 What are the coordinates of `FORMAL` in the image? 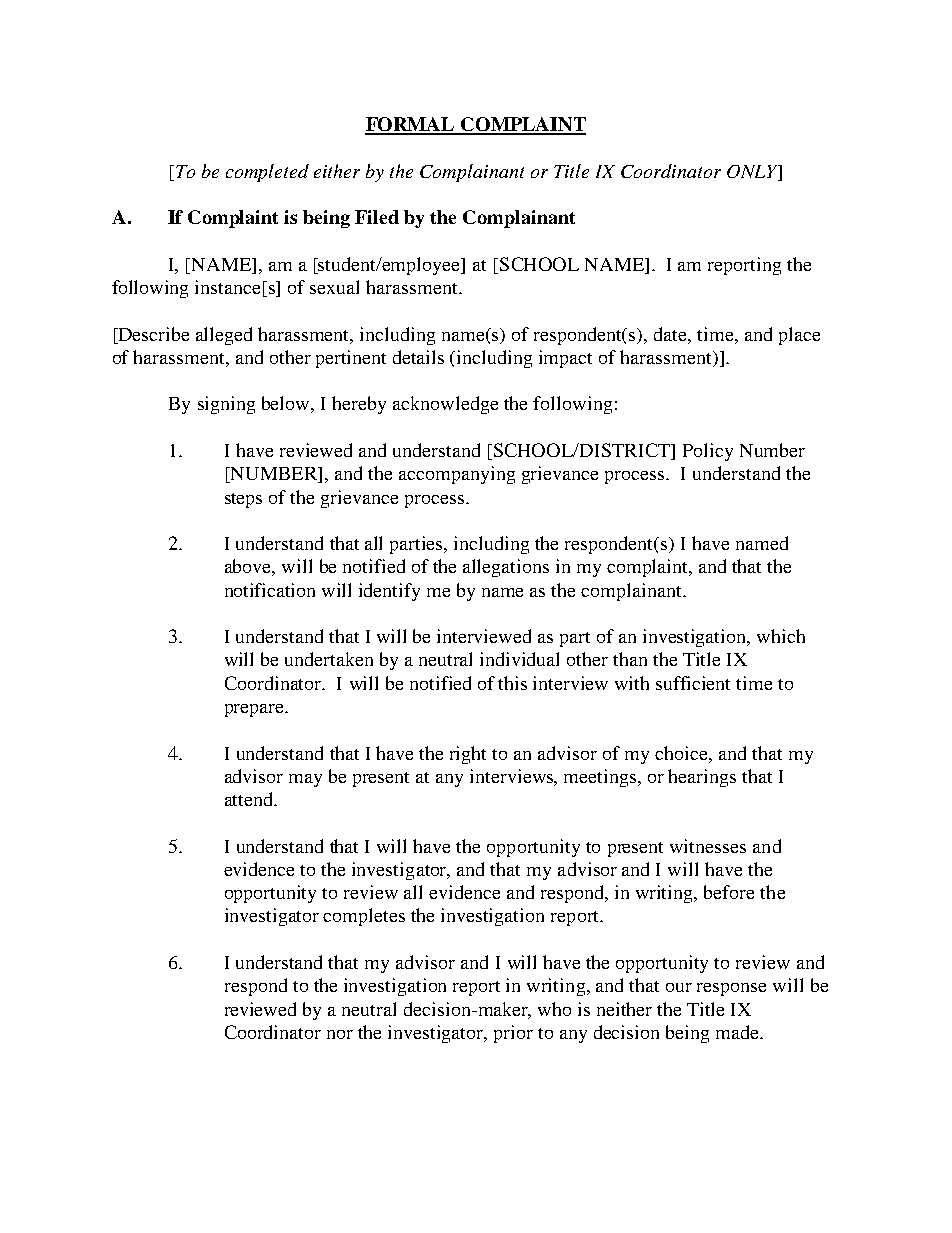 It's located at (411, 125).
